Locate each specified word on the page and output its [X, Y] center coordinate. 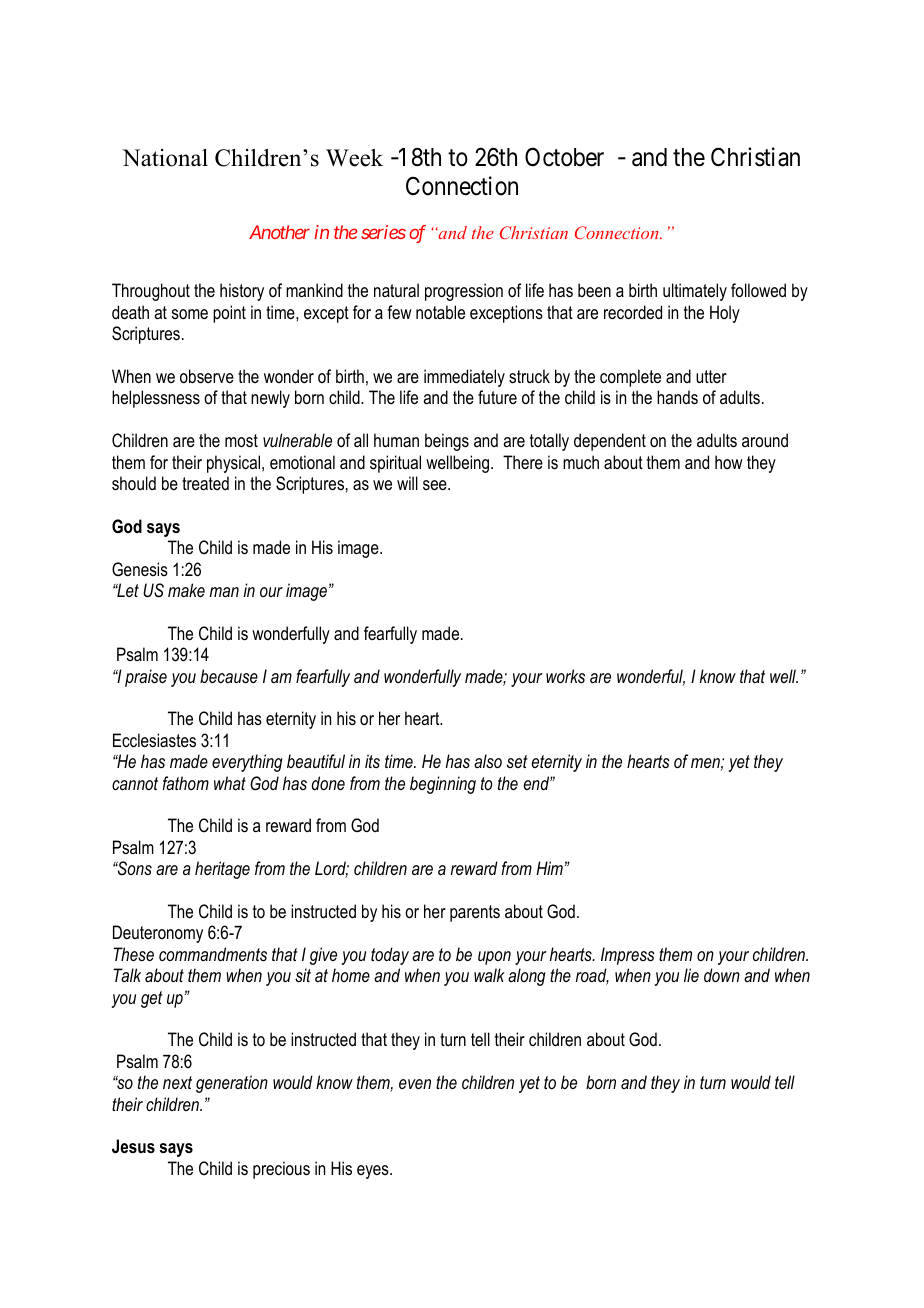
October [564, 157]
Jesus [133, 1146]
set [517, 761]
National [165, 158]
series [383, 232]
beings [447, 442]
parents [475, 913]
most [241, 441]
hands [677, 397]
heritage [222, 870]
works [565, 676]
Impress [628, 956]
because [229, 676]
